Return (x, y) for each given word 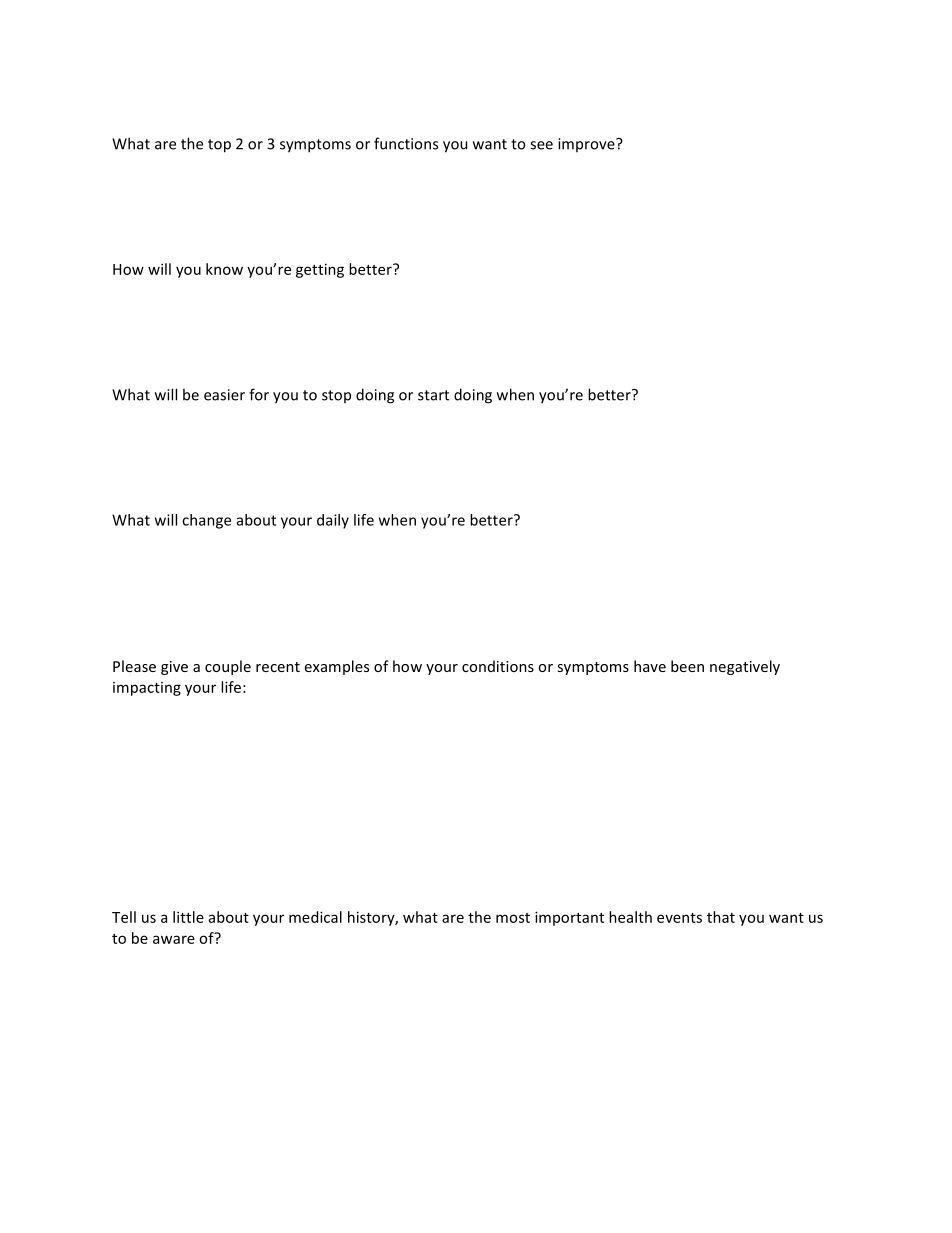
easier (224, 395)
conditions (498, 666)
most (513, 918)
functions (406, 143)
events (679, 918)
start (433, 395)
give (174, 668)
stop (336, 396)
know (224, 269)
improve (587, 145)
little (188, 917)
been (687, 666)
